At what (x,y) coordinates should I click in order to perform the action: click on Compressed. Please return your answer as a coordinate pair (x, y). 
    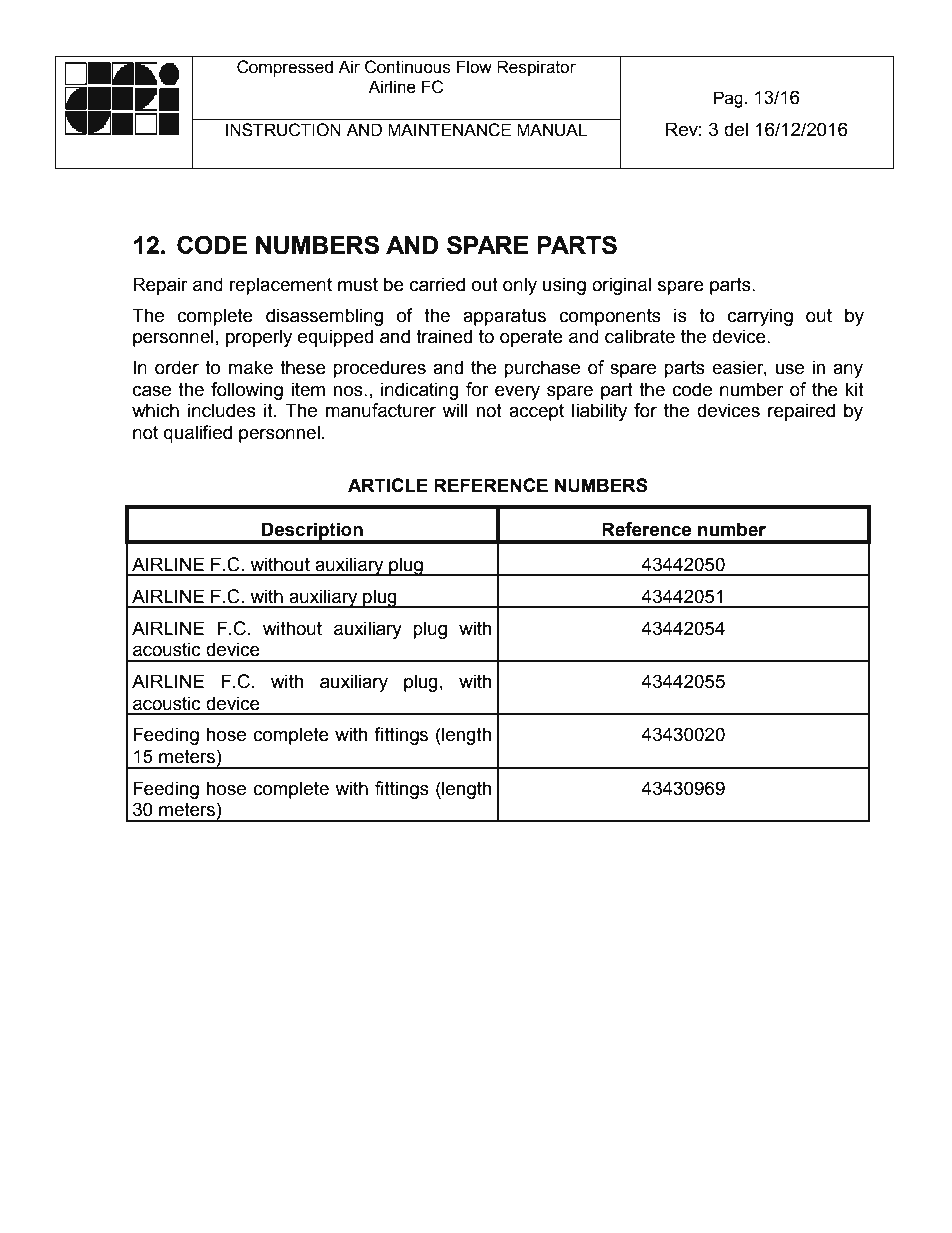
    Looking at the image, I should click on (285, 68).
